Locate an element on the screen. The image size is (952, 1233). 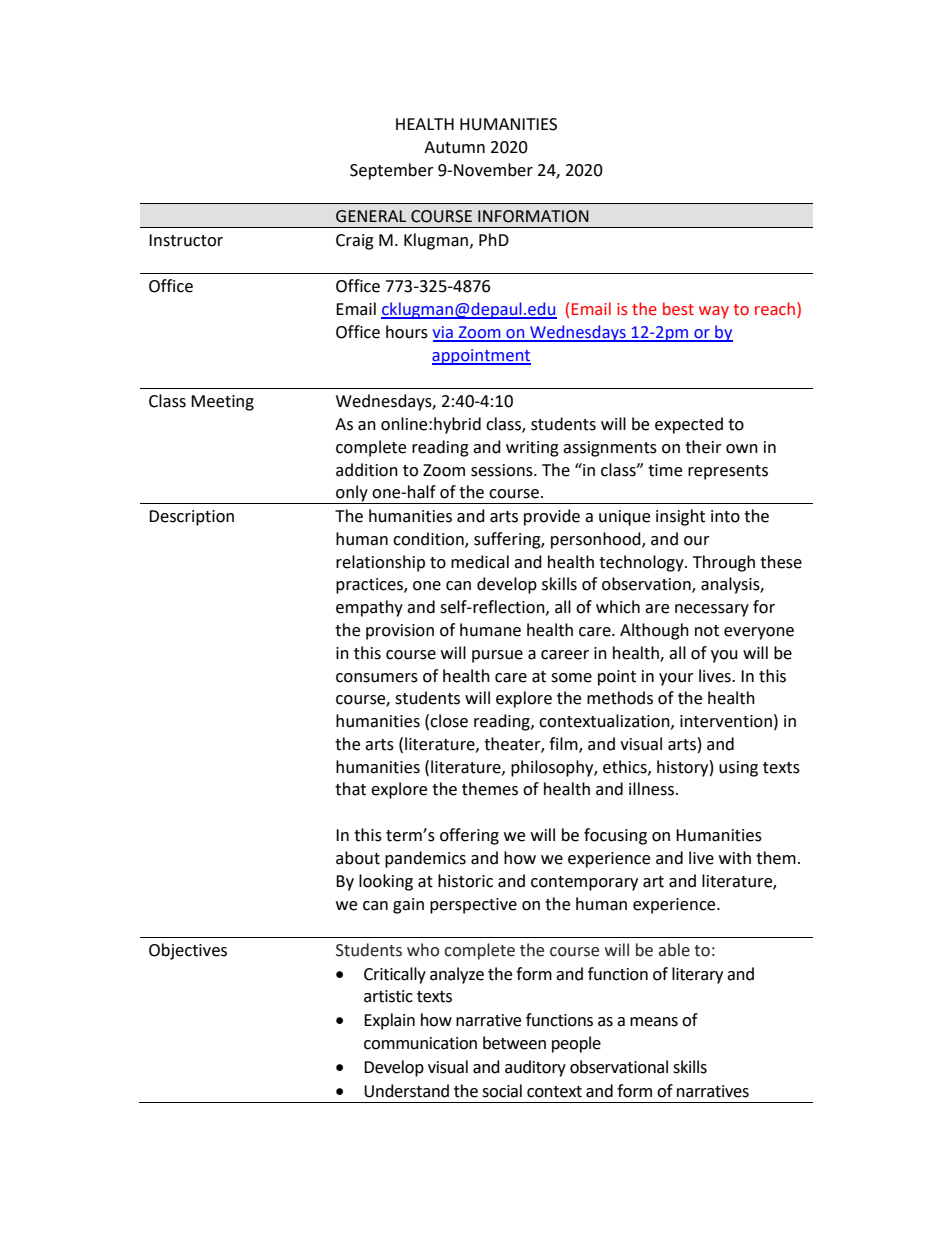
Autumn is located at coordinates (454, 147).
